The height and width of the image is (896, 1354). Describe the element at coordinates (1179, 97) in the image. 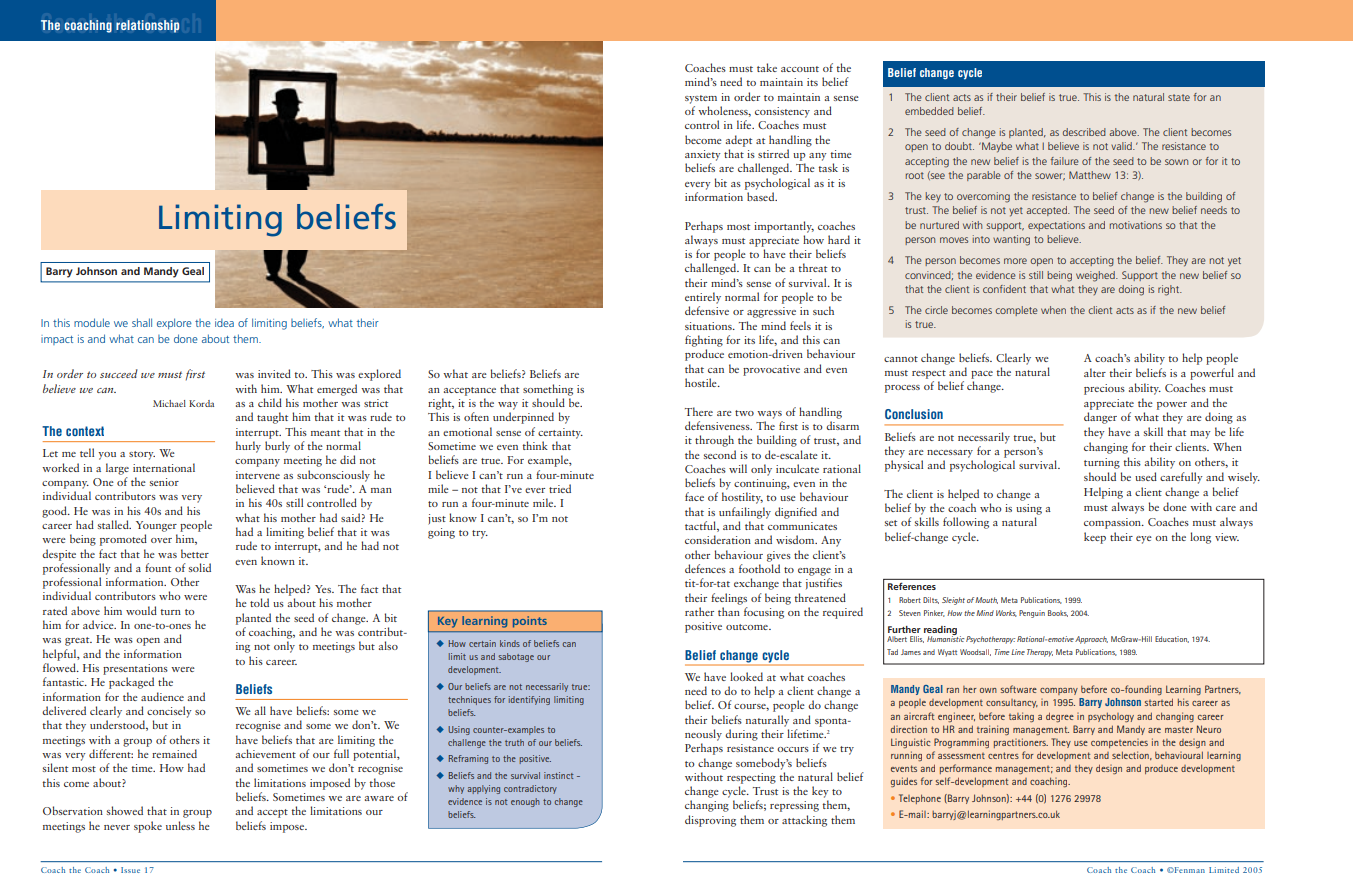

I see `state` at that location.
